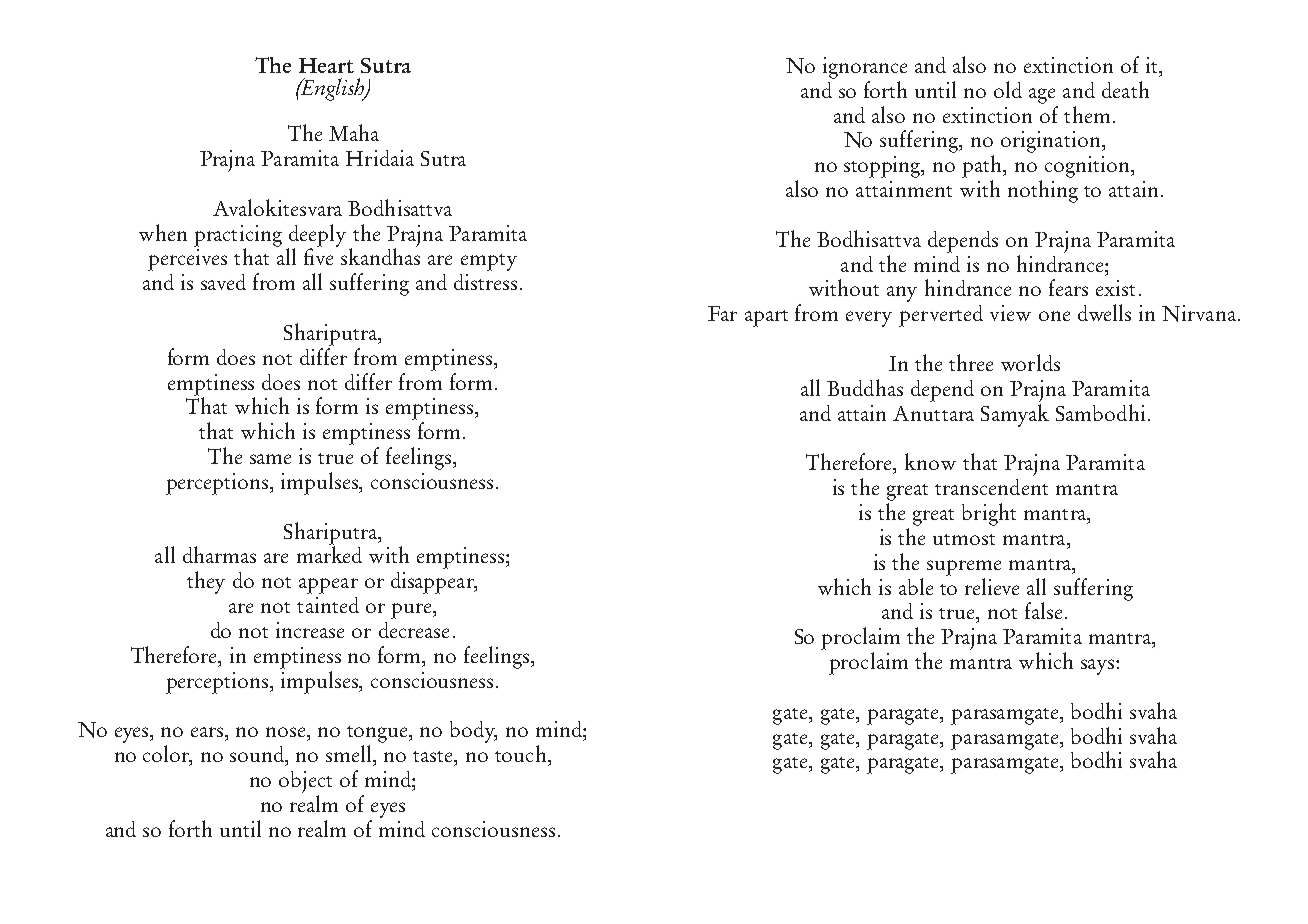 This screenshot has height=924, width=1308. I want to click on age, so click(1042, 96).
